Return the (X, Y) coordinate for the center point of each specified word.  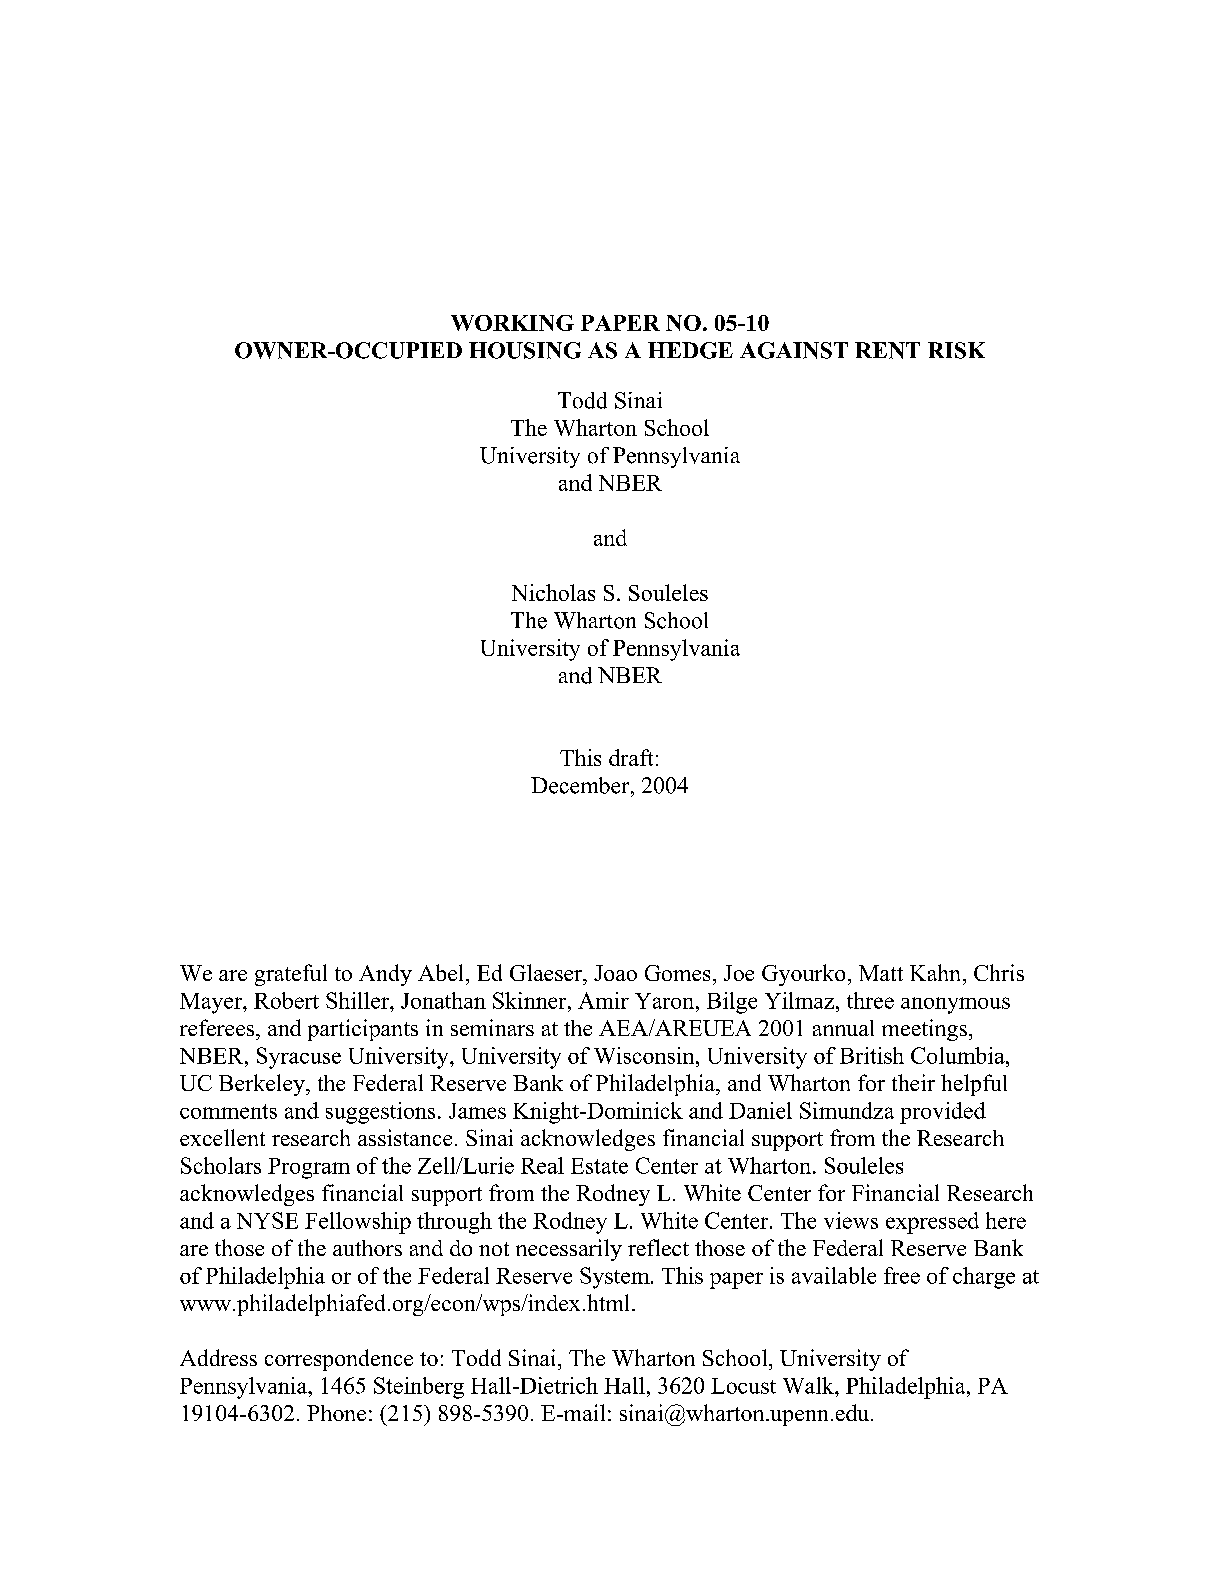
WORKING (512, 323)
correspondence (339, 1360)
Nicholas (553, 592)
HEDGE (690, 350)
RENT (887, 350)
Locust (743, 1386)
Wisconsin (645, 1055)
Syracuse (299, 1058)
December (581, 785)
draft (631, 757)
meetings (924, 1030)
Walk (809, 1385)
